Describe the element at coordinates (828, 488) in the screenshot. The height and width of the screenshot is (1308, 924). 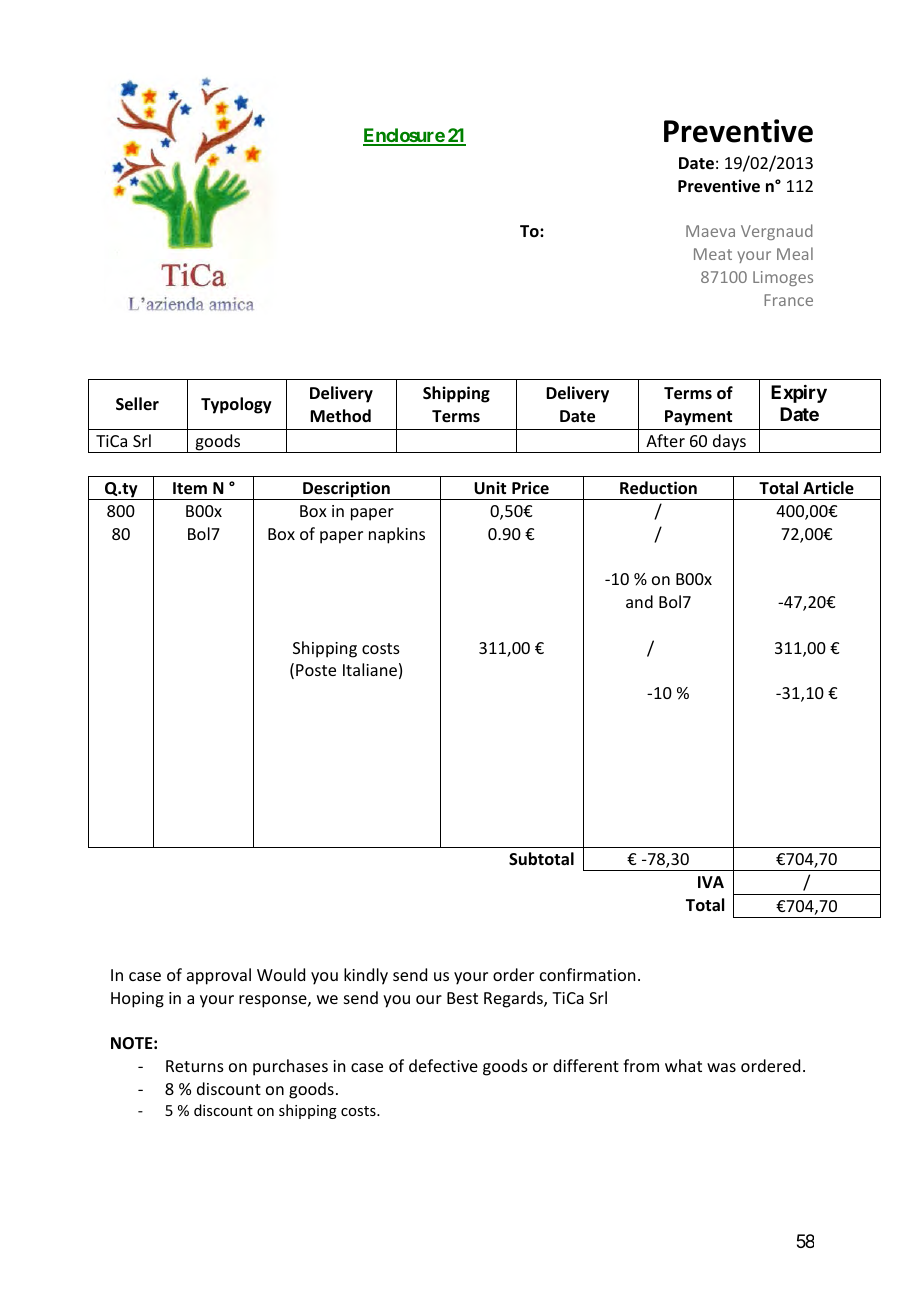
I see `Article` at that location.
